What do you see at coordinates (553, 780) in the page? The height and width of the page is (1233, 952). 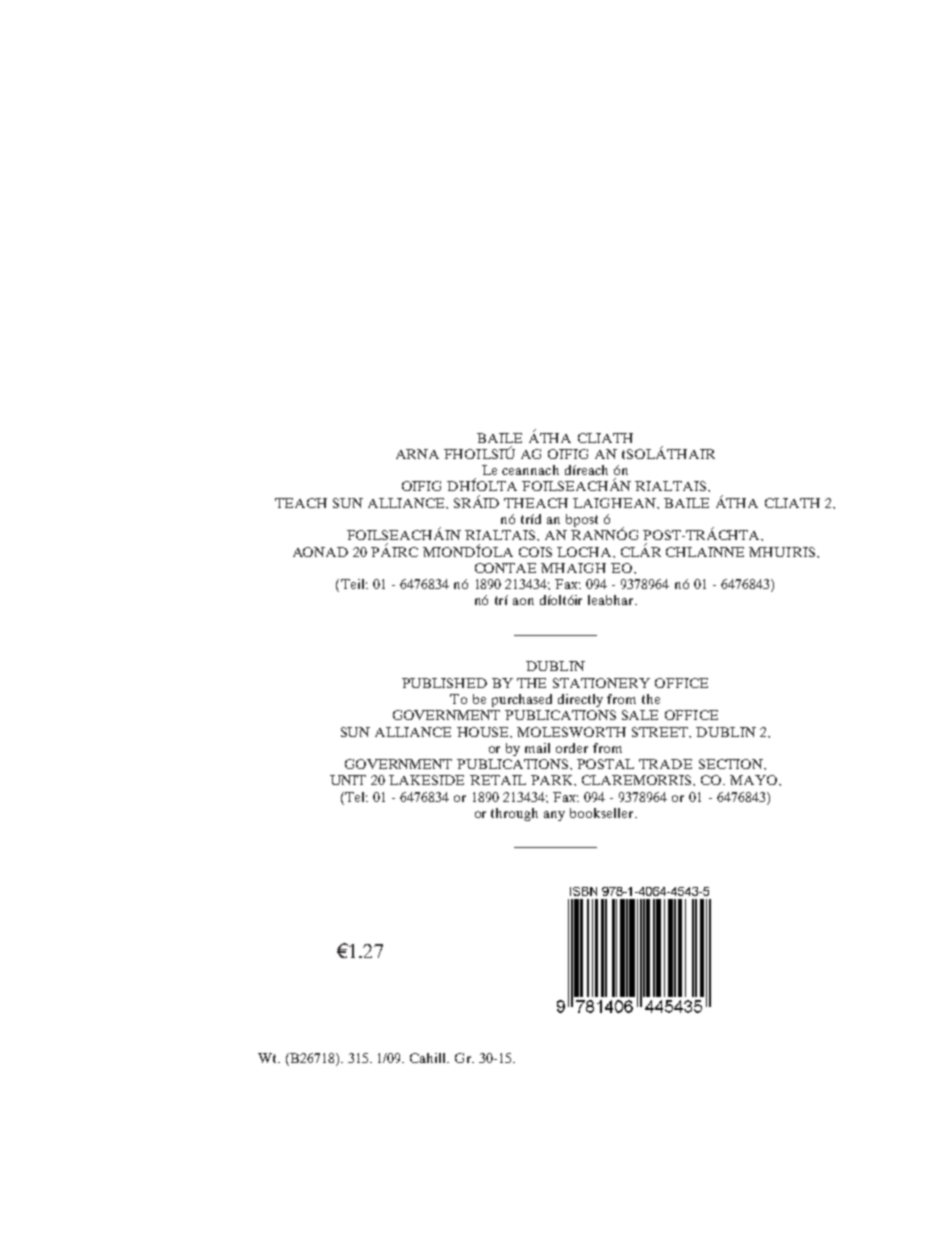 I see `PARK` at bounding box center [553, 780].
